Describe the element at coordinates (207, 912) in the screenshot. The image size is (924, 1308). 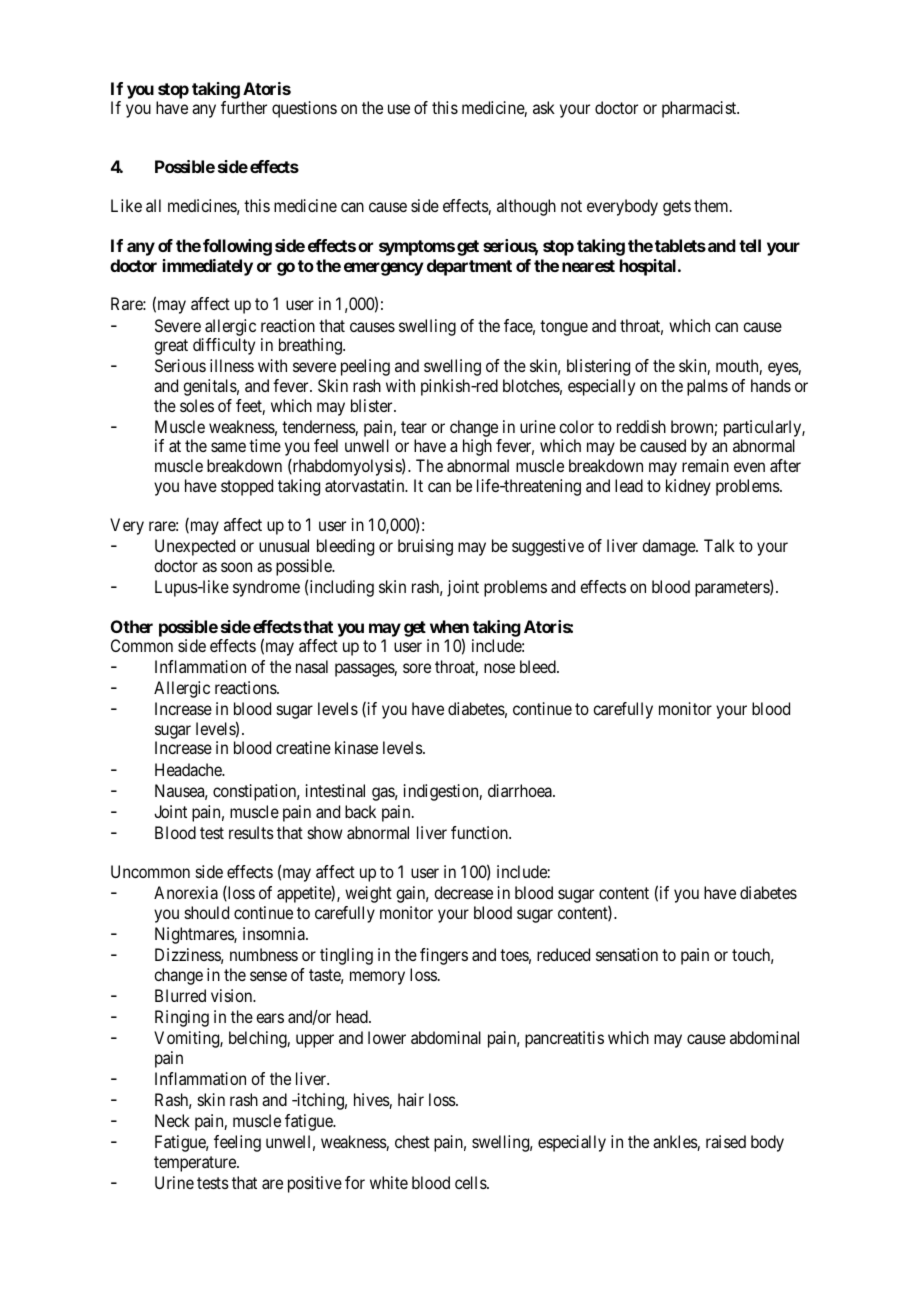
I see `should` at that location.
